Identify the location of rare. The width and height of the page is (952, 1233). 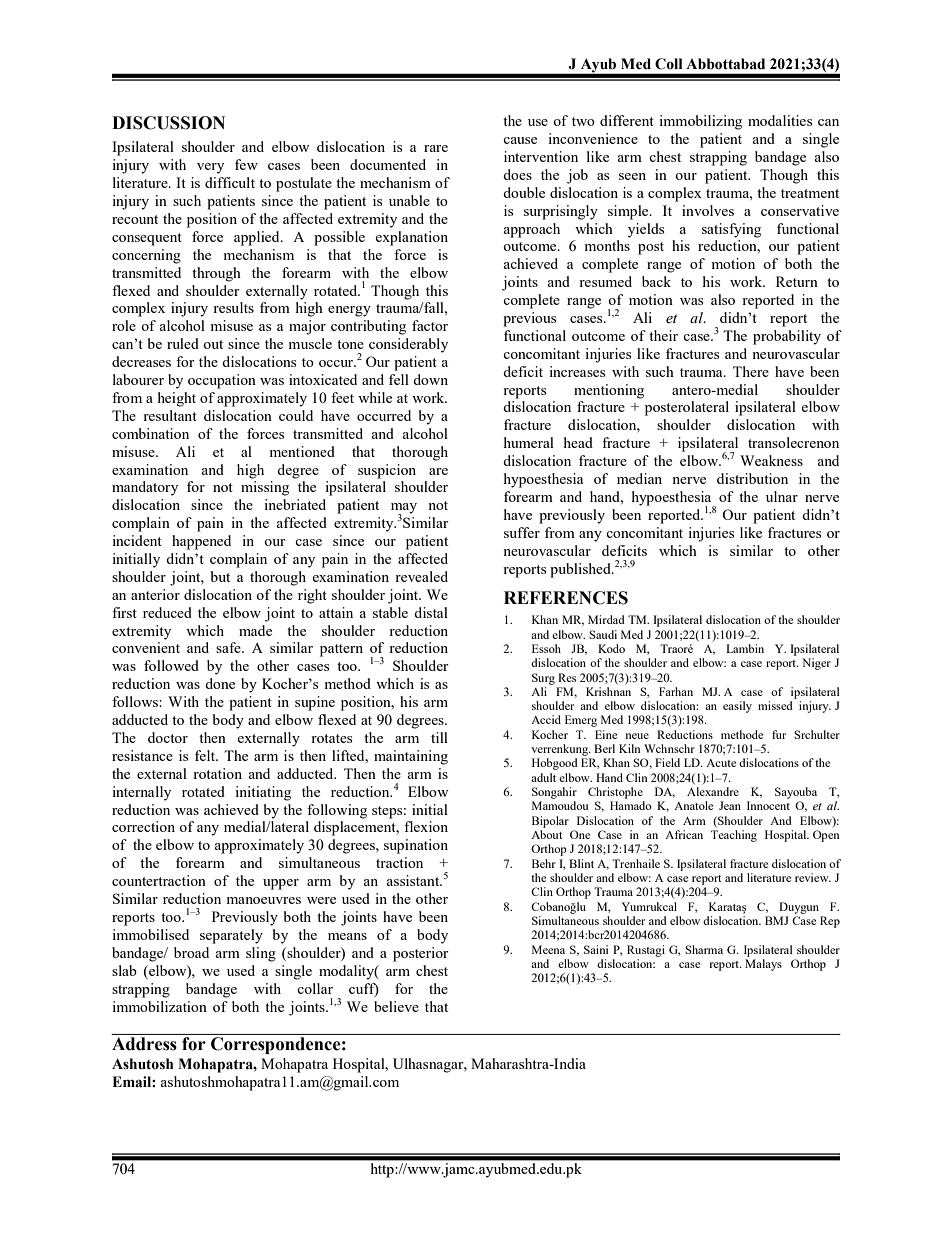
(436, 148).
